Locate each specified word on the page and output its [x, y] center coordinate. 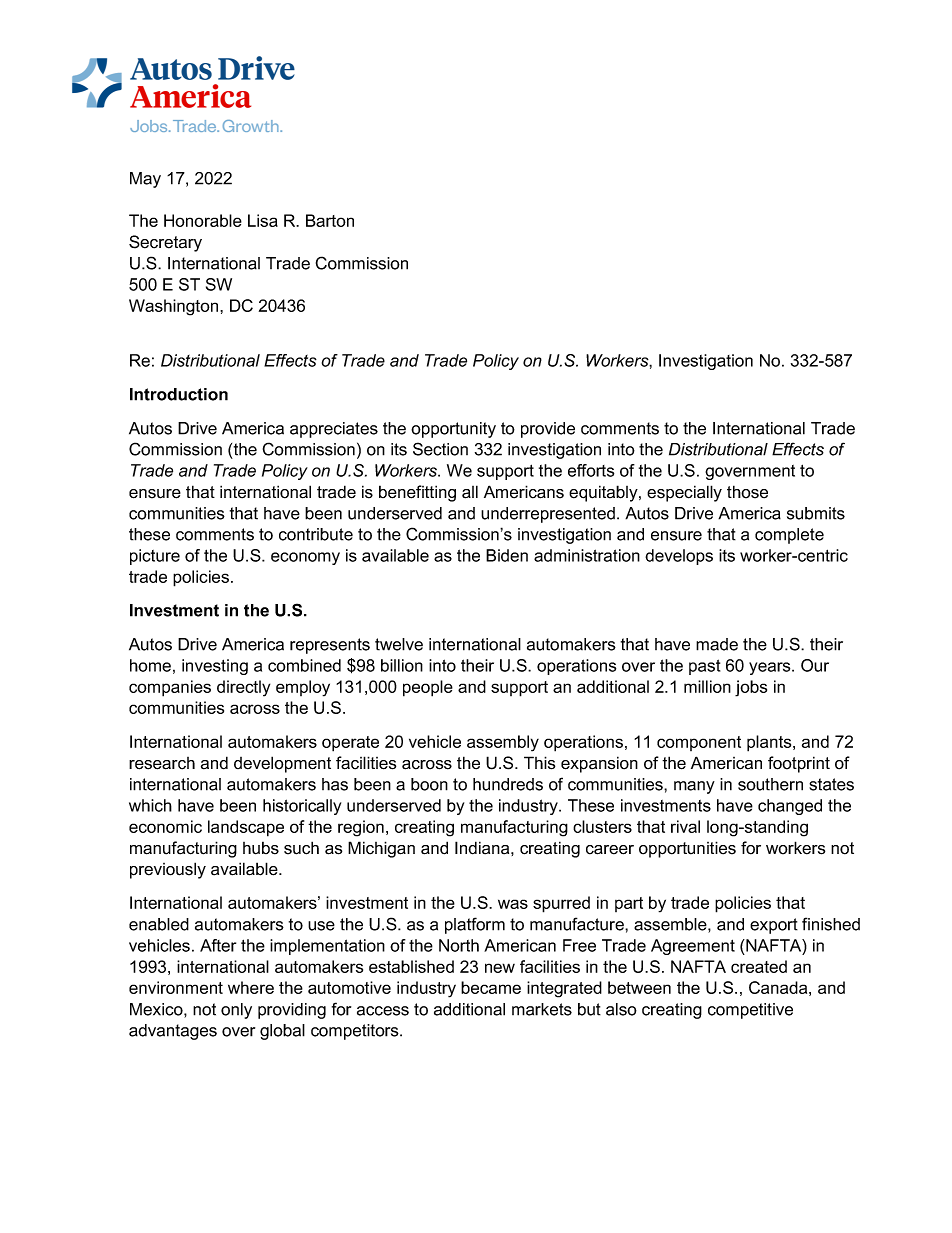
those [747, 492]
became [491, 987]
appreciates [334, 430]
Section [440, 449]
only [236, 1011]
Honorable [203, 220]
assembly [503, 743]
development [282, 764]
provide [548, 430]
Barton [330, 220]
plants [770, 743]
